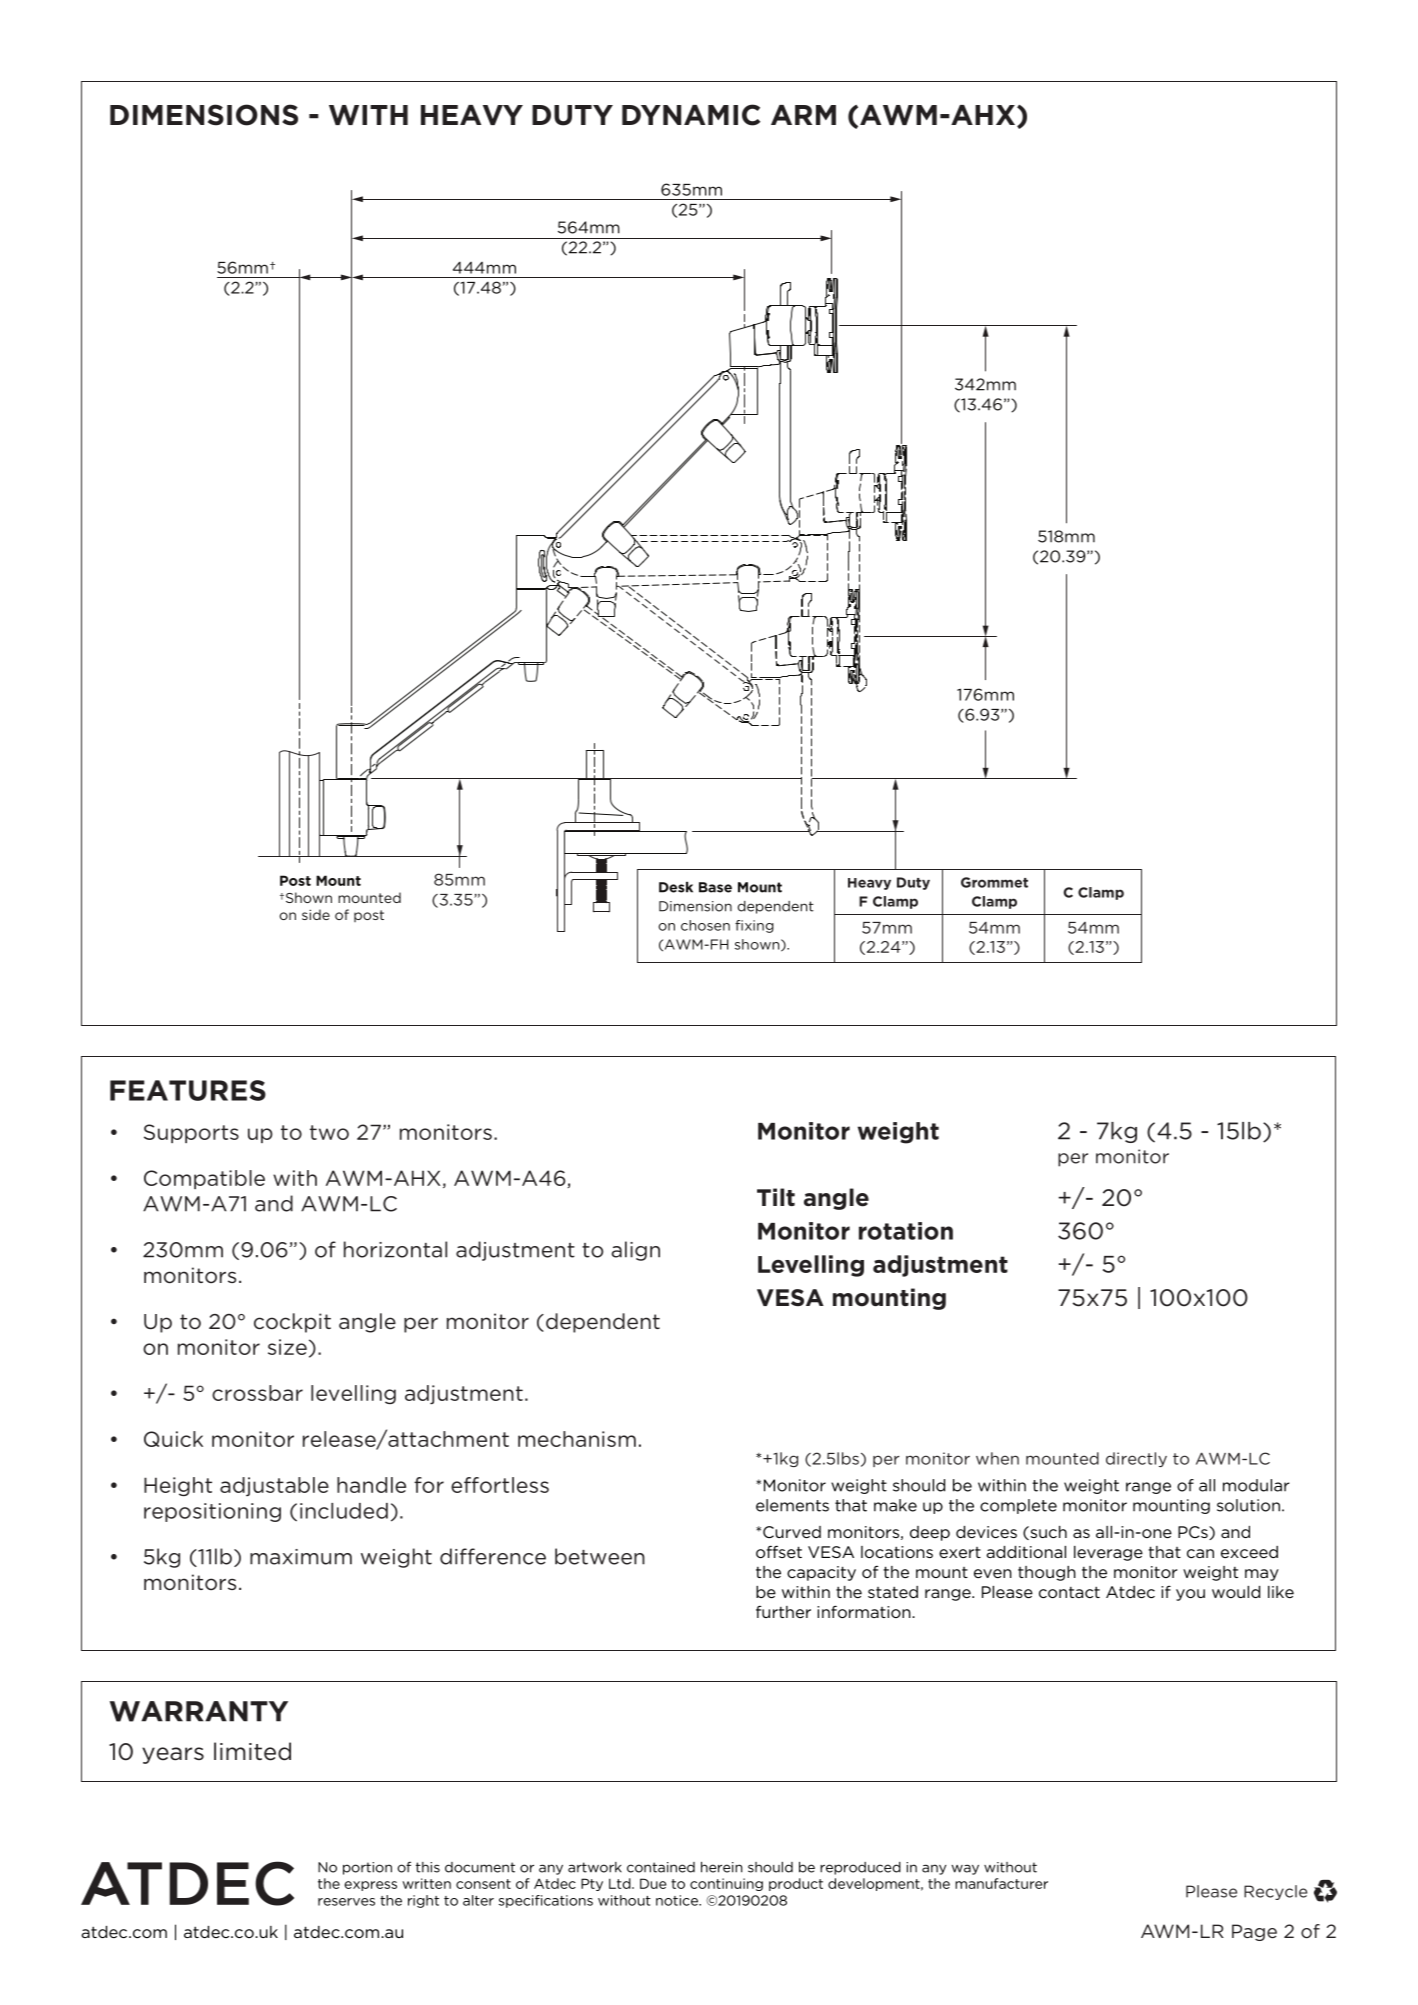 The width and height of the page is (1418, 2005). I want to click on Grommet, so click(994, 882).
